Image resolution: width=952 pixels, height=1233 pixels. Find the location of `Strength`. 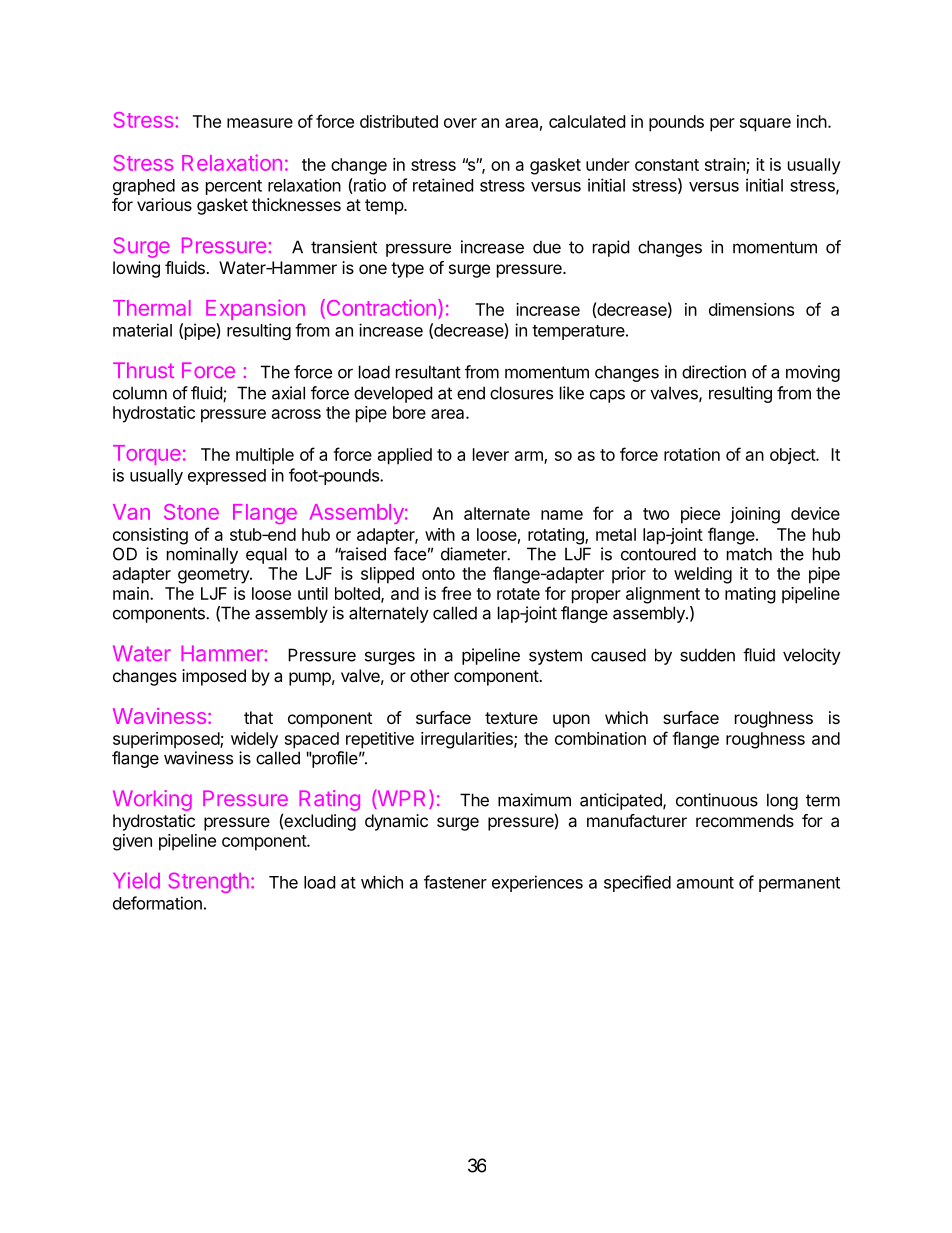

Strength is located at coordinates (209, 883).
